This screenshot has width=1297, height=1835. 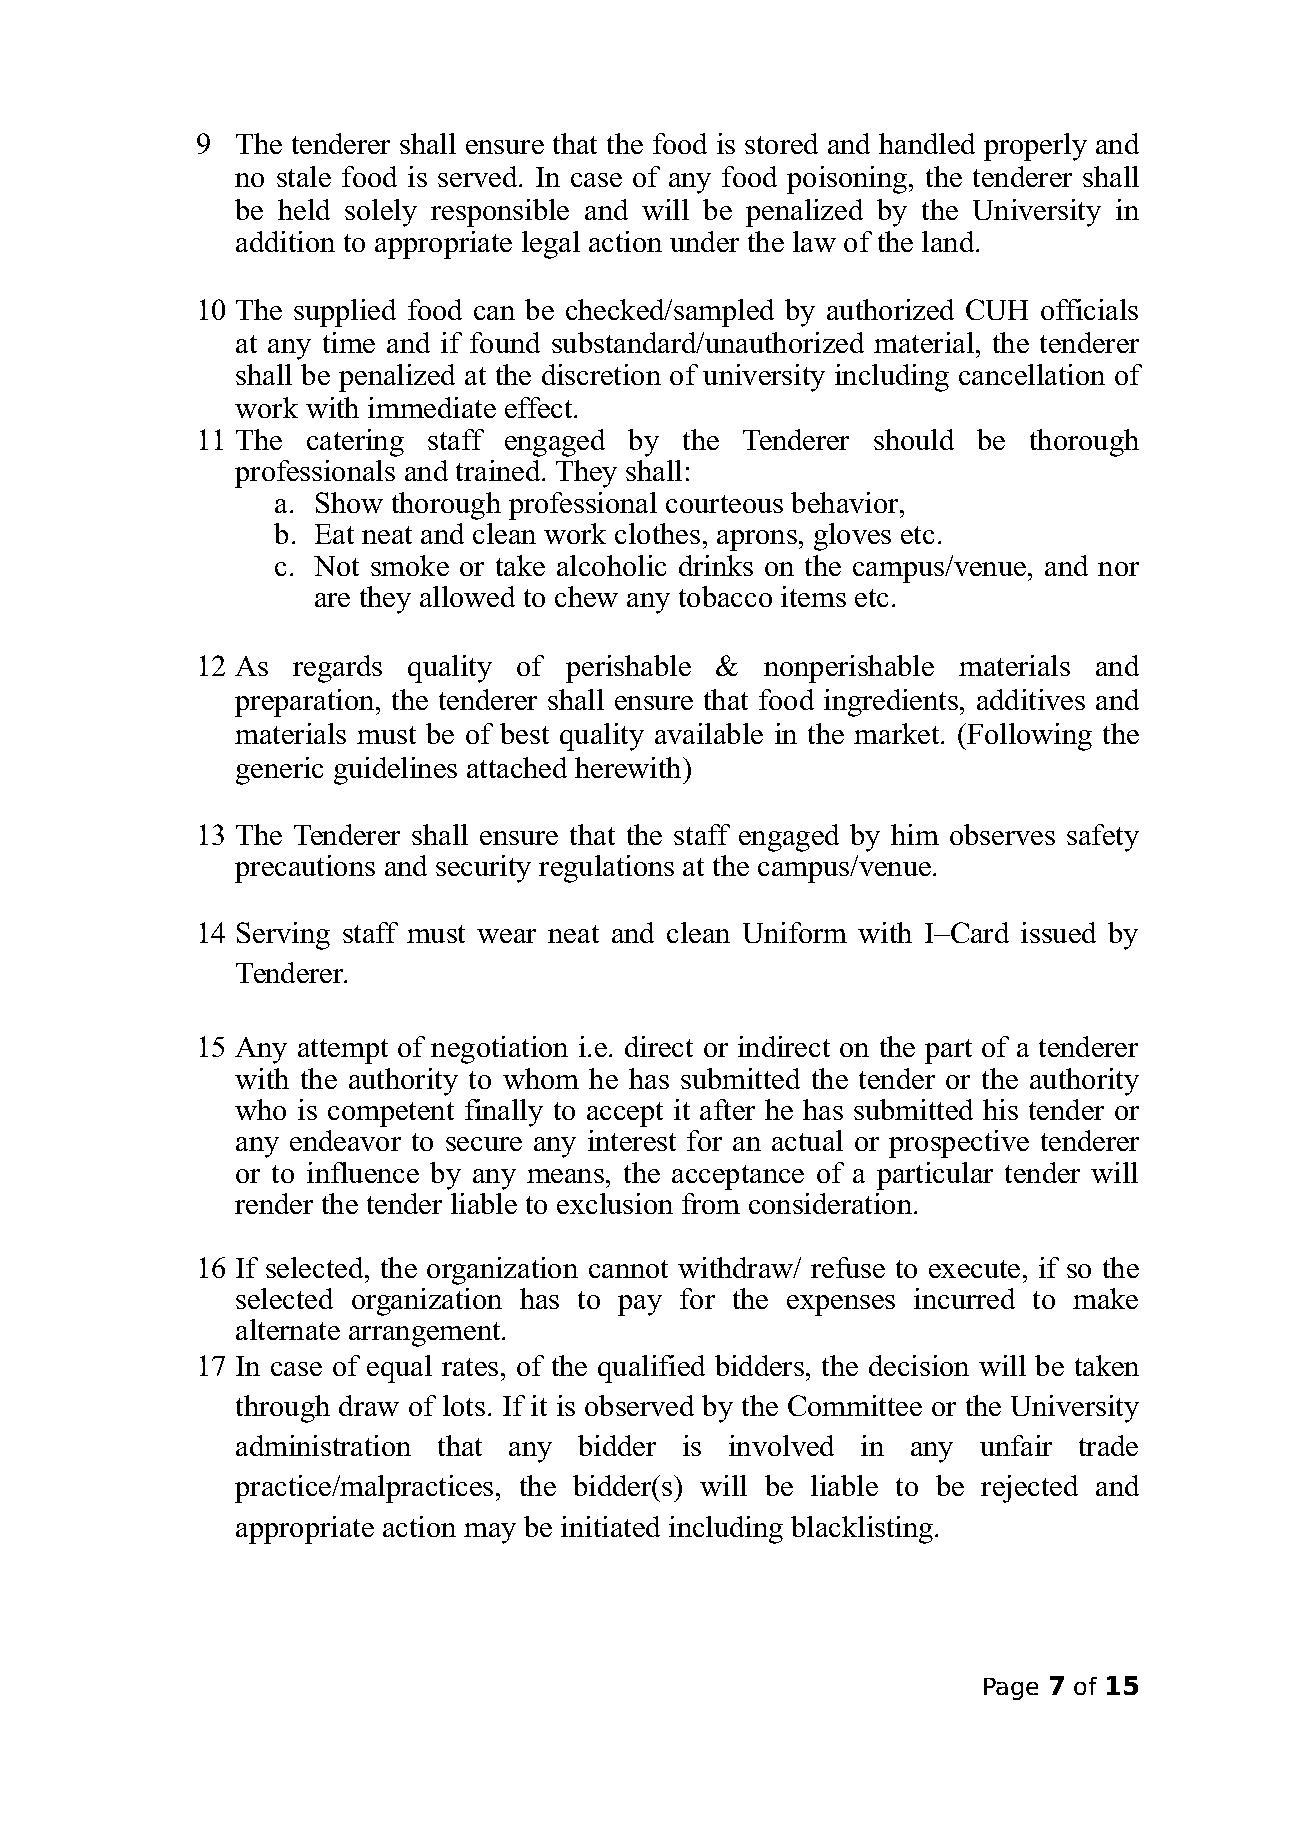 I want to click on issued, so click(x=1058, y=932).
